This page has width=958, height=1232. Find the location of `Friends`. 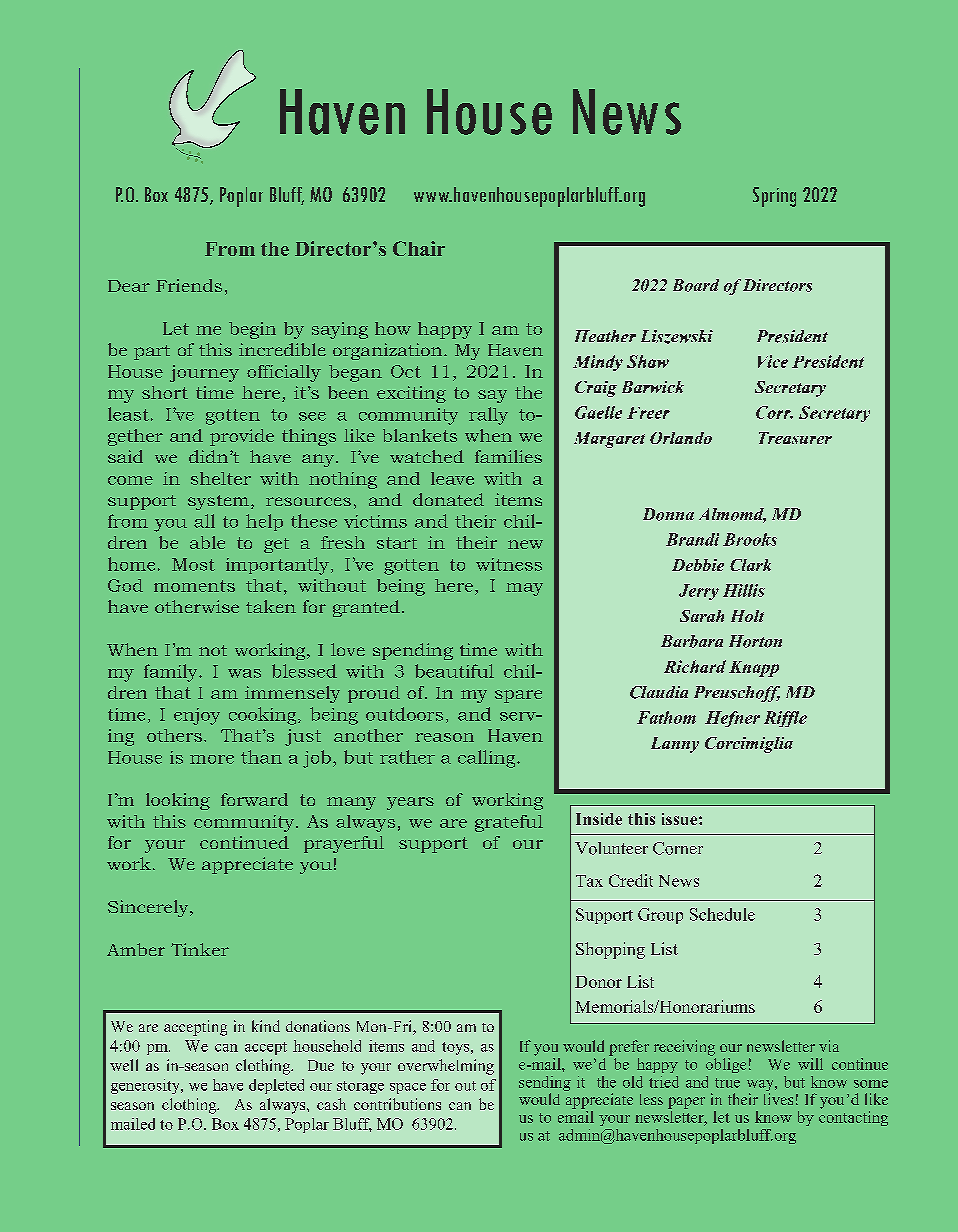

Friends is located at coordinates (189, 285).
